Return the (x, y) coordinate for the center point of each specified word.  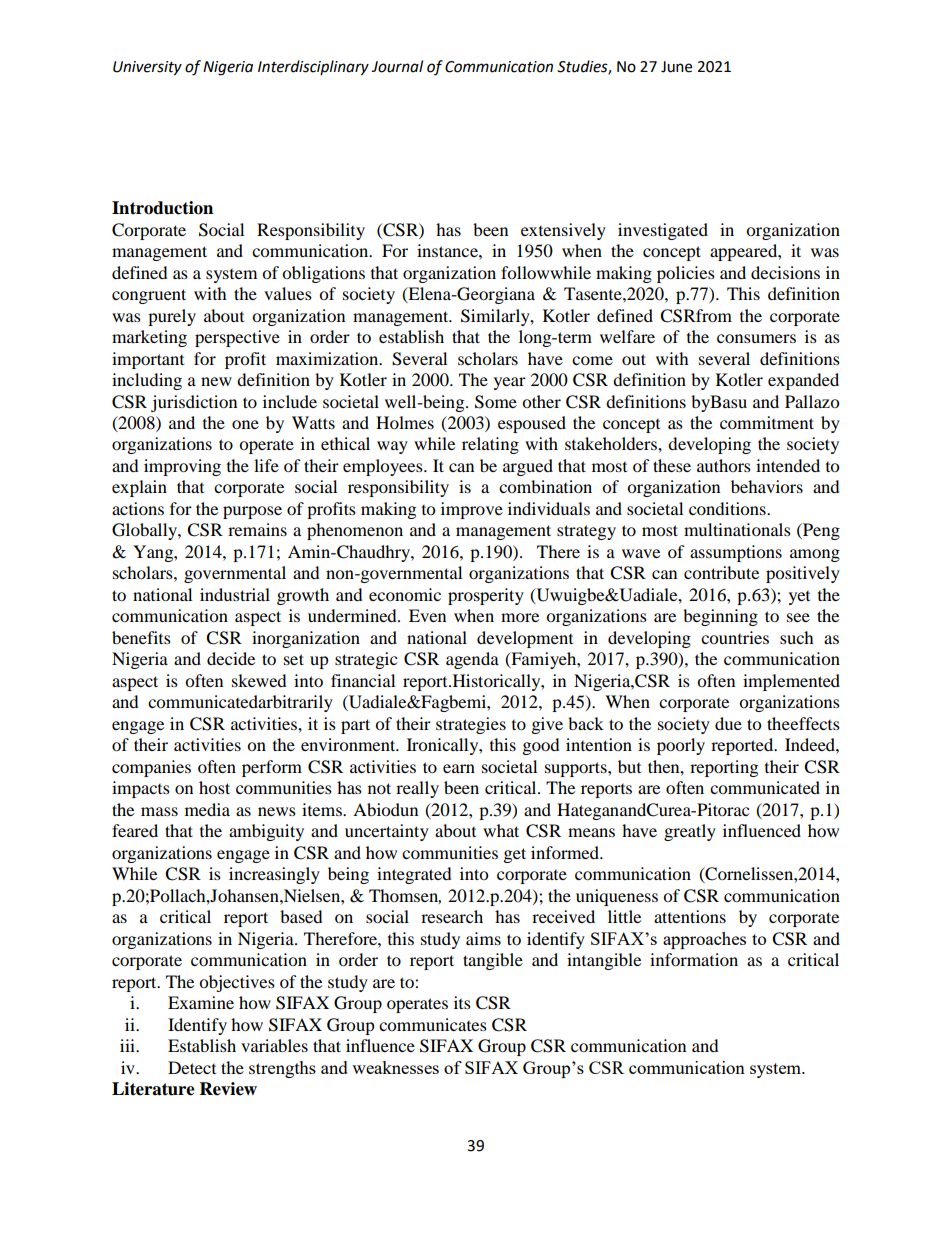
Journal (397, 66)
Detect (192, 1067)
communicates (433, 1024)
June (676, 67)
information (694, 959)
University (147, 68)
